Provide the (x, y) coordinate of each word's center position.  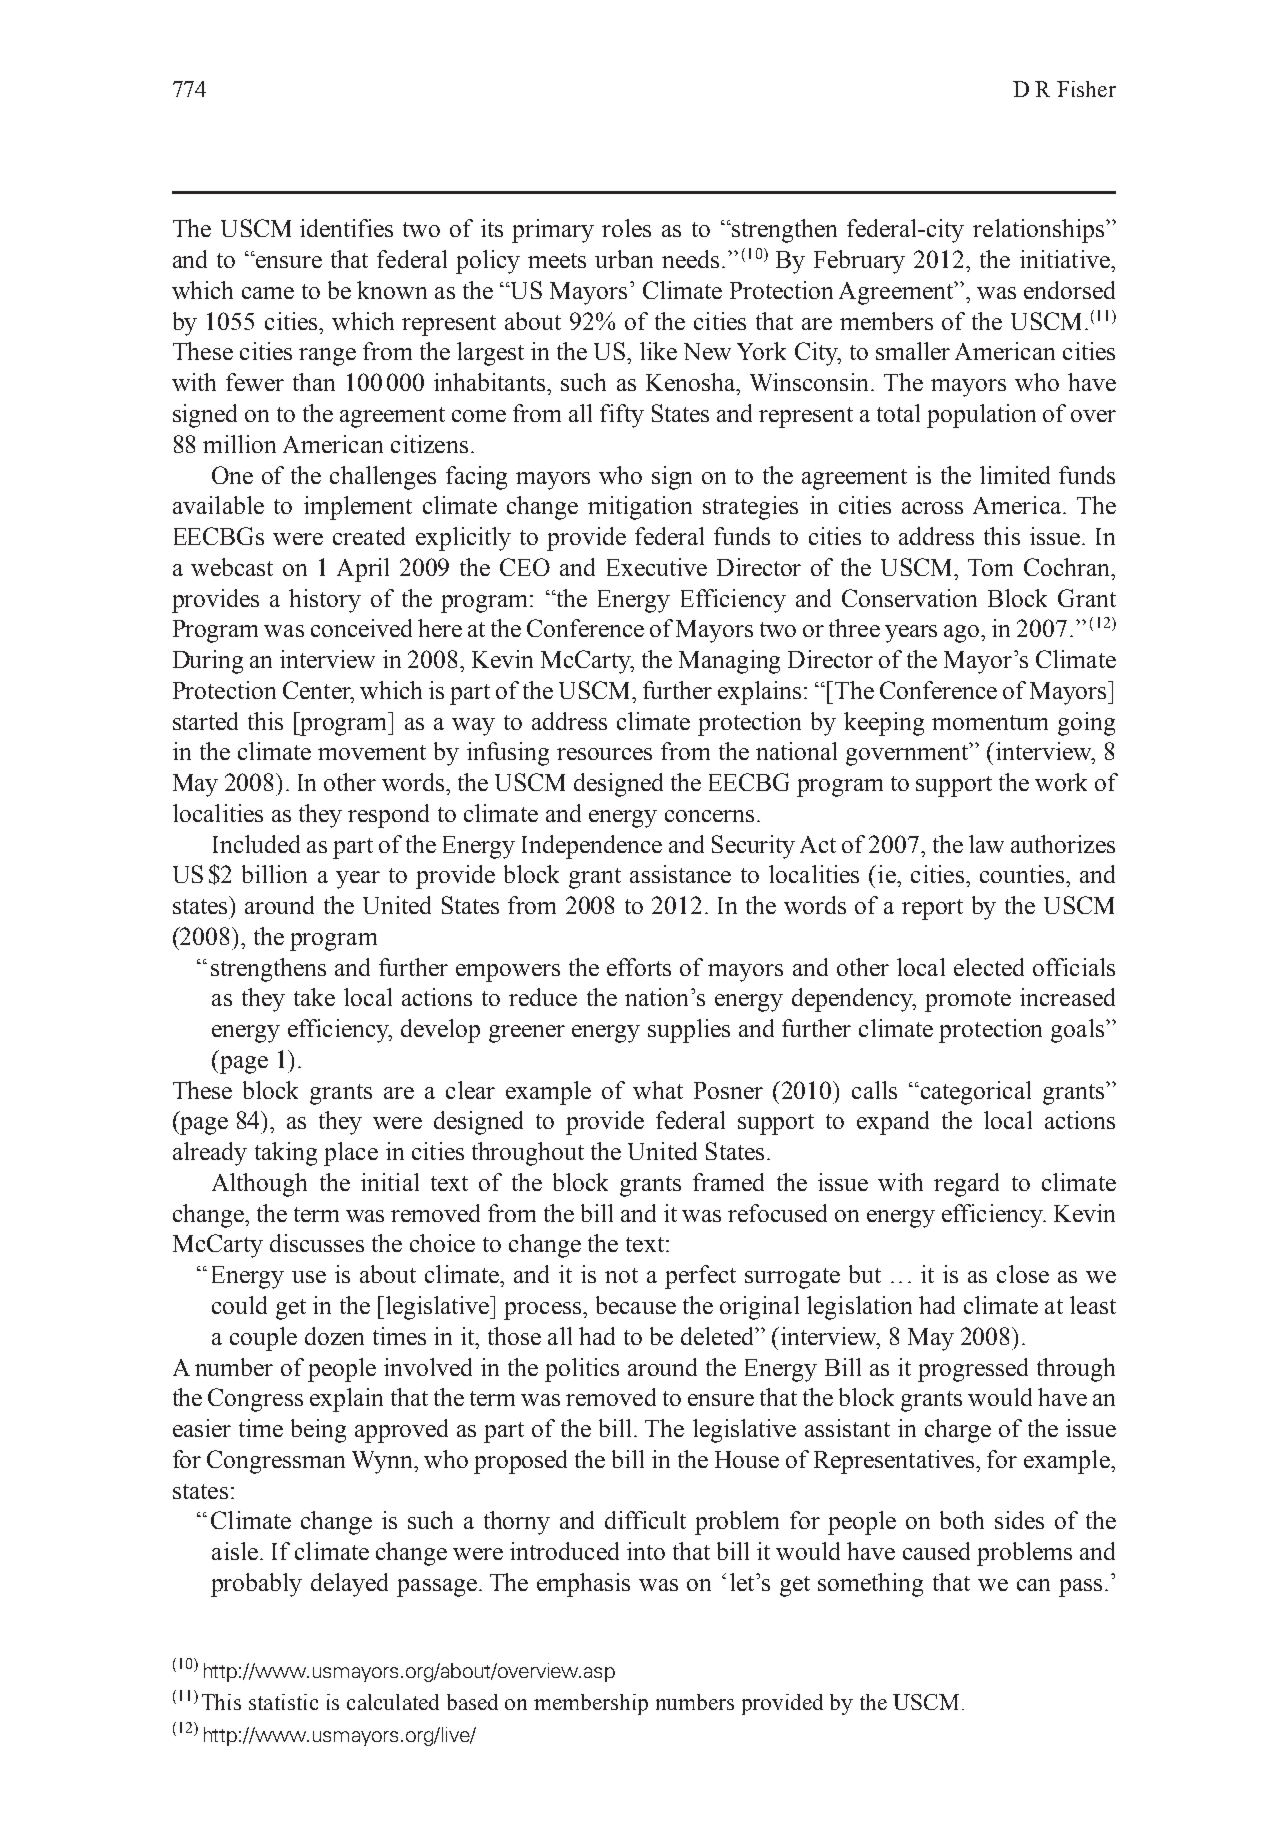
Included (256, 844)
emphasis (583, 1585)
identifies (346, 228)
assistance (680, 874)
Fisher (1086, 89)
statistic (283, 1702)
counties (1022, 874)
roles (626, 228)
